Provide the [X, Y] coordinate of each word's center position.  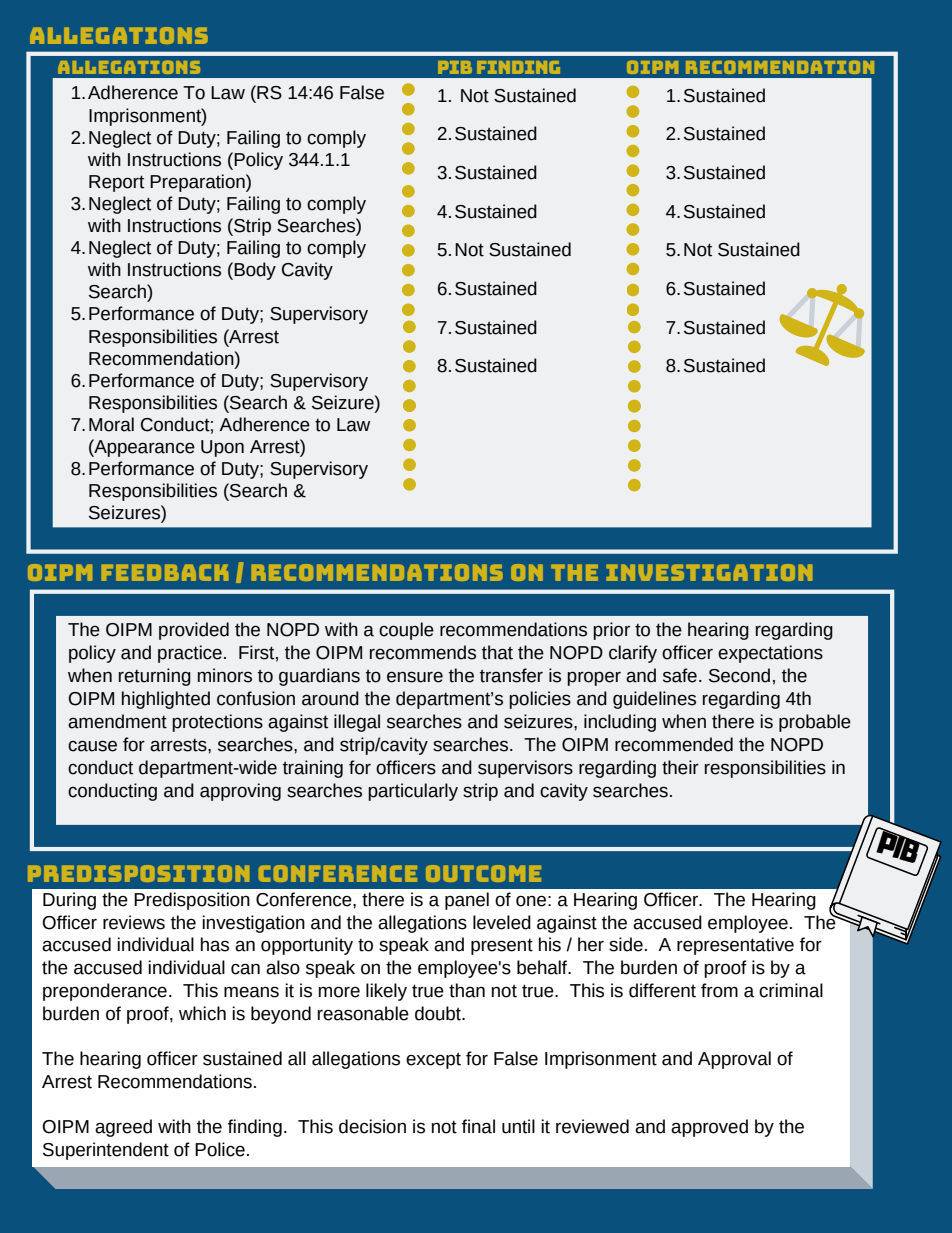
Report [116, 183]
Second [739, 675]
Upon [222, 448]
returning [155, 677]
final [478, 1126]
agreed [123, 1128]
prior [611, 631]
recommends [423, 652]
